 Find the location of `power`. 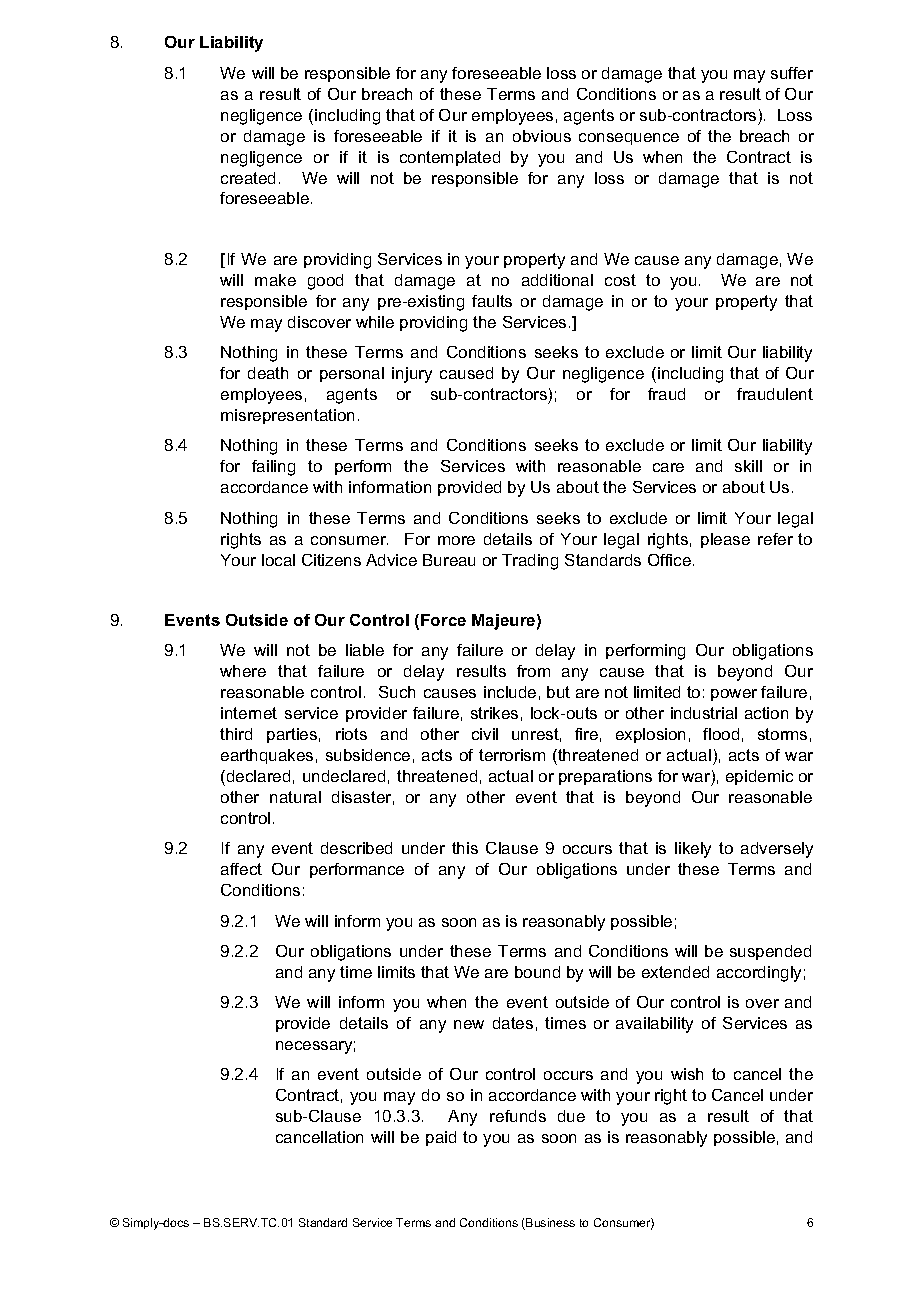

power is located at coordinates (734, 695).
